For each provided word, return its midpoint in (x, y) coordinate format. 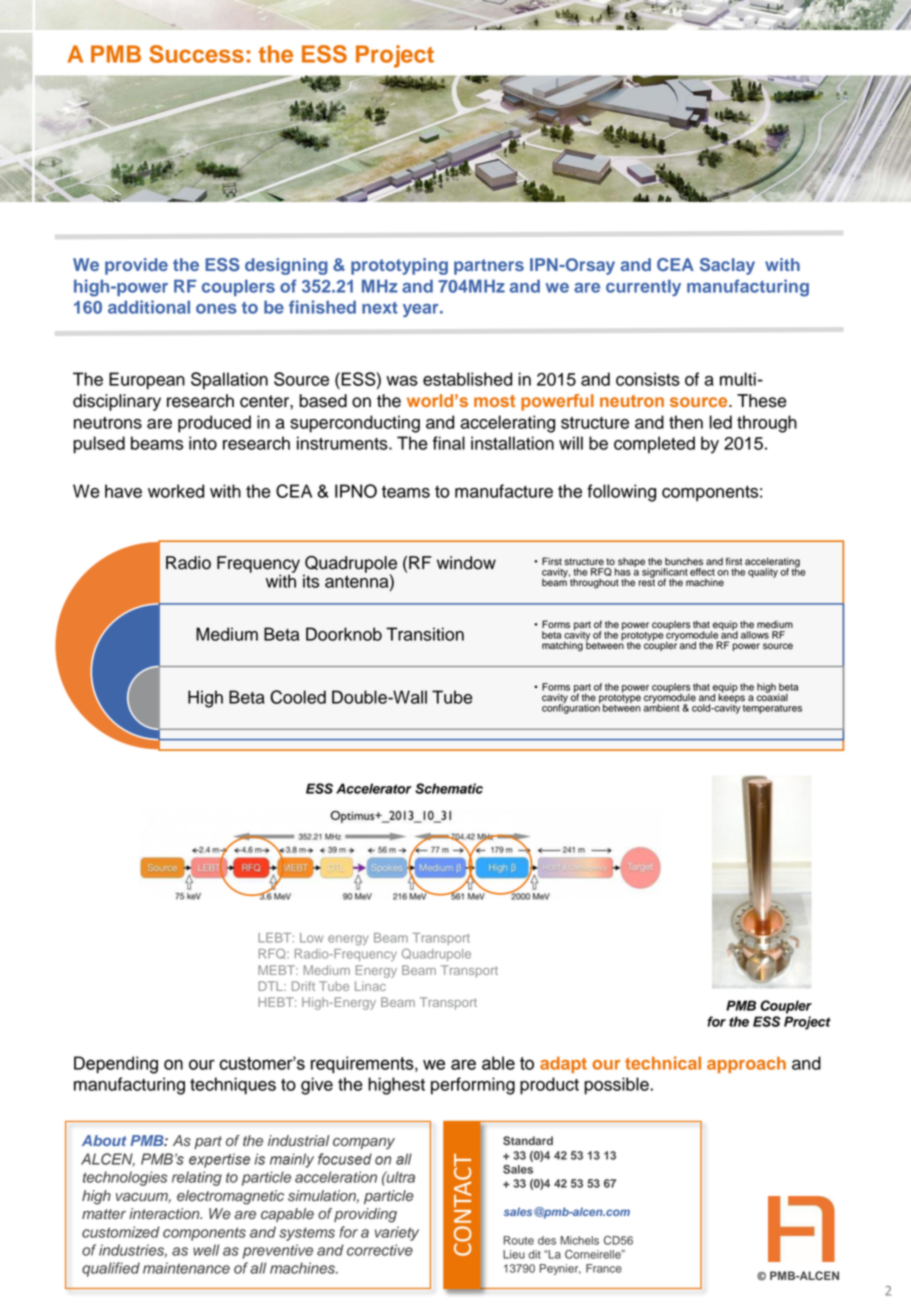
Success (196, 54)
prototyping (399, 266)
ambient (661, 707)
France (604, 1268)
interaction (165, 1214)
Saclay (727, 266)
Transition (425, 634)
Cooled (298, 697)
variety (397, 1233)
